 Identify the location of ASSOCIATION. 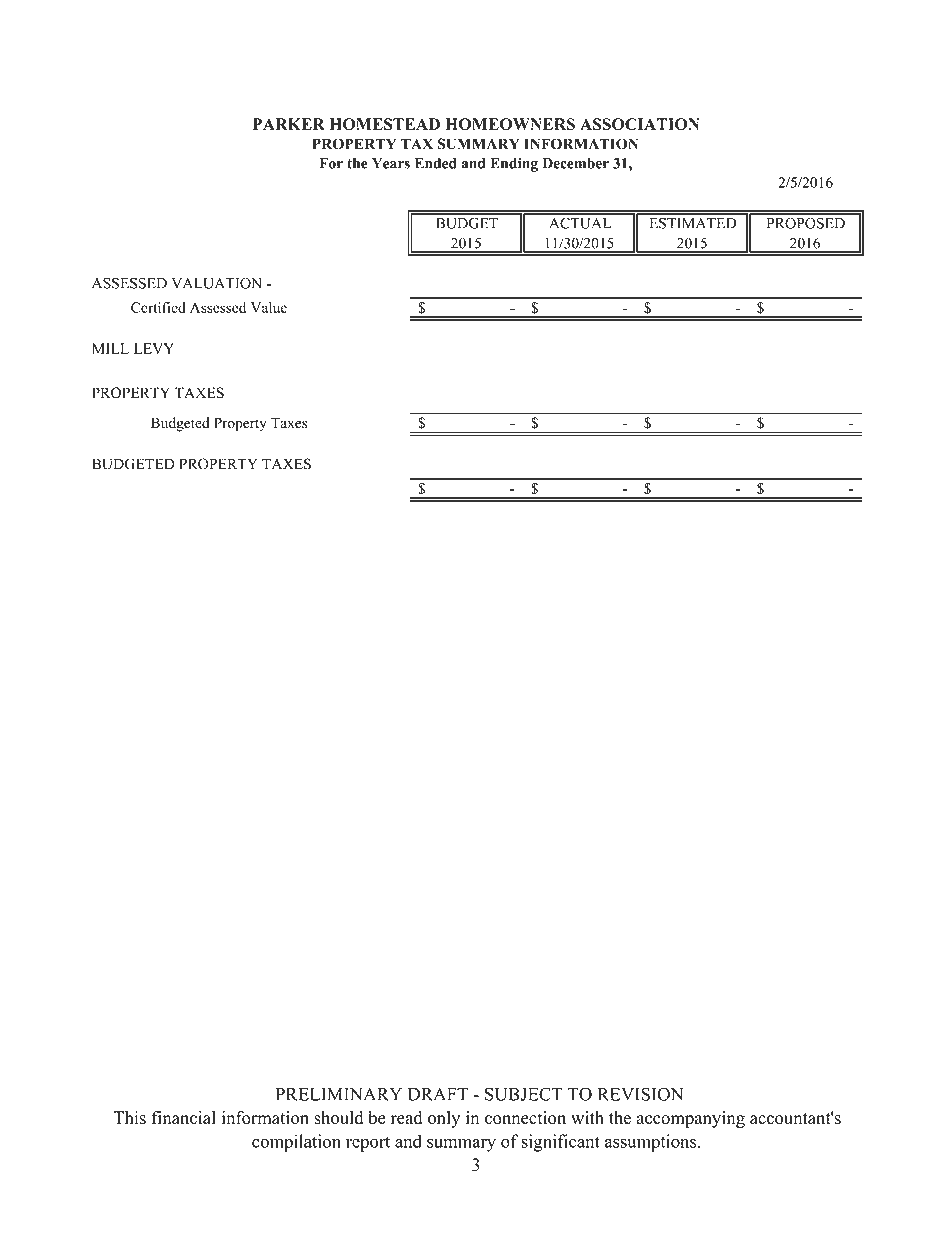
(640, 124).
